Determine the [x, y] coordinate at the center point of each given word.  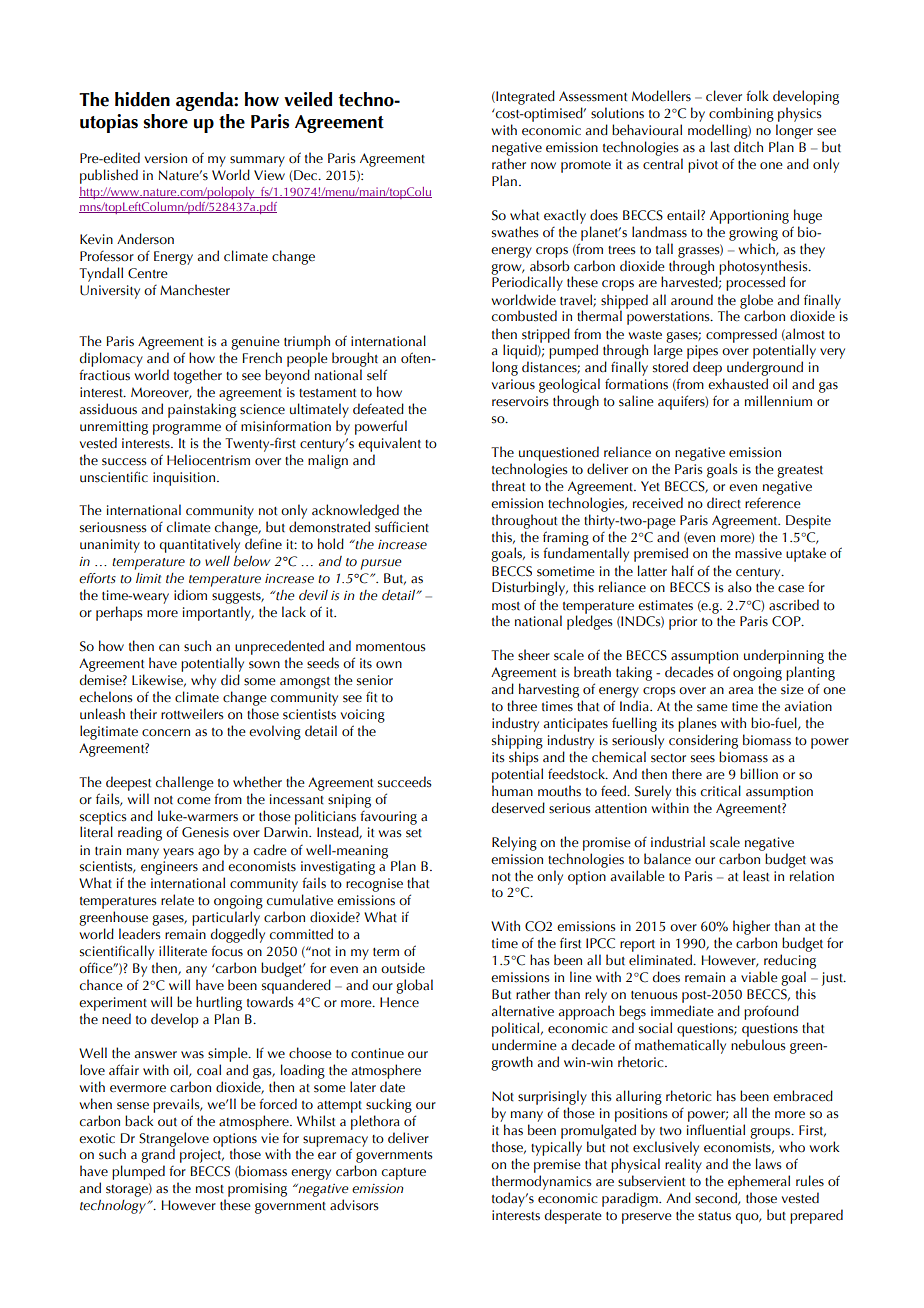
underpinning [784, 656]
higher [751, 927]
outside [403, 968]
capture [404, 1174]
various [513, 384]
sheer [534, 655]
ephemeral [759, 1182]
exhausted [738, 384]
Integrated [524, 97]
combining [741, 114]
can [169, 648]
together [198, 376]
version [166, 158]
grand [158, 1157]
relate [177, 899]
